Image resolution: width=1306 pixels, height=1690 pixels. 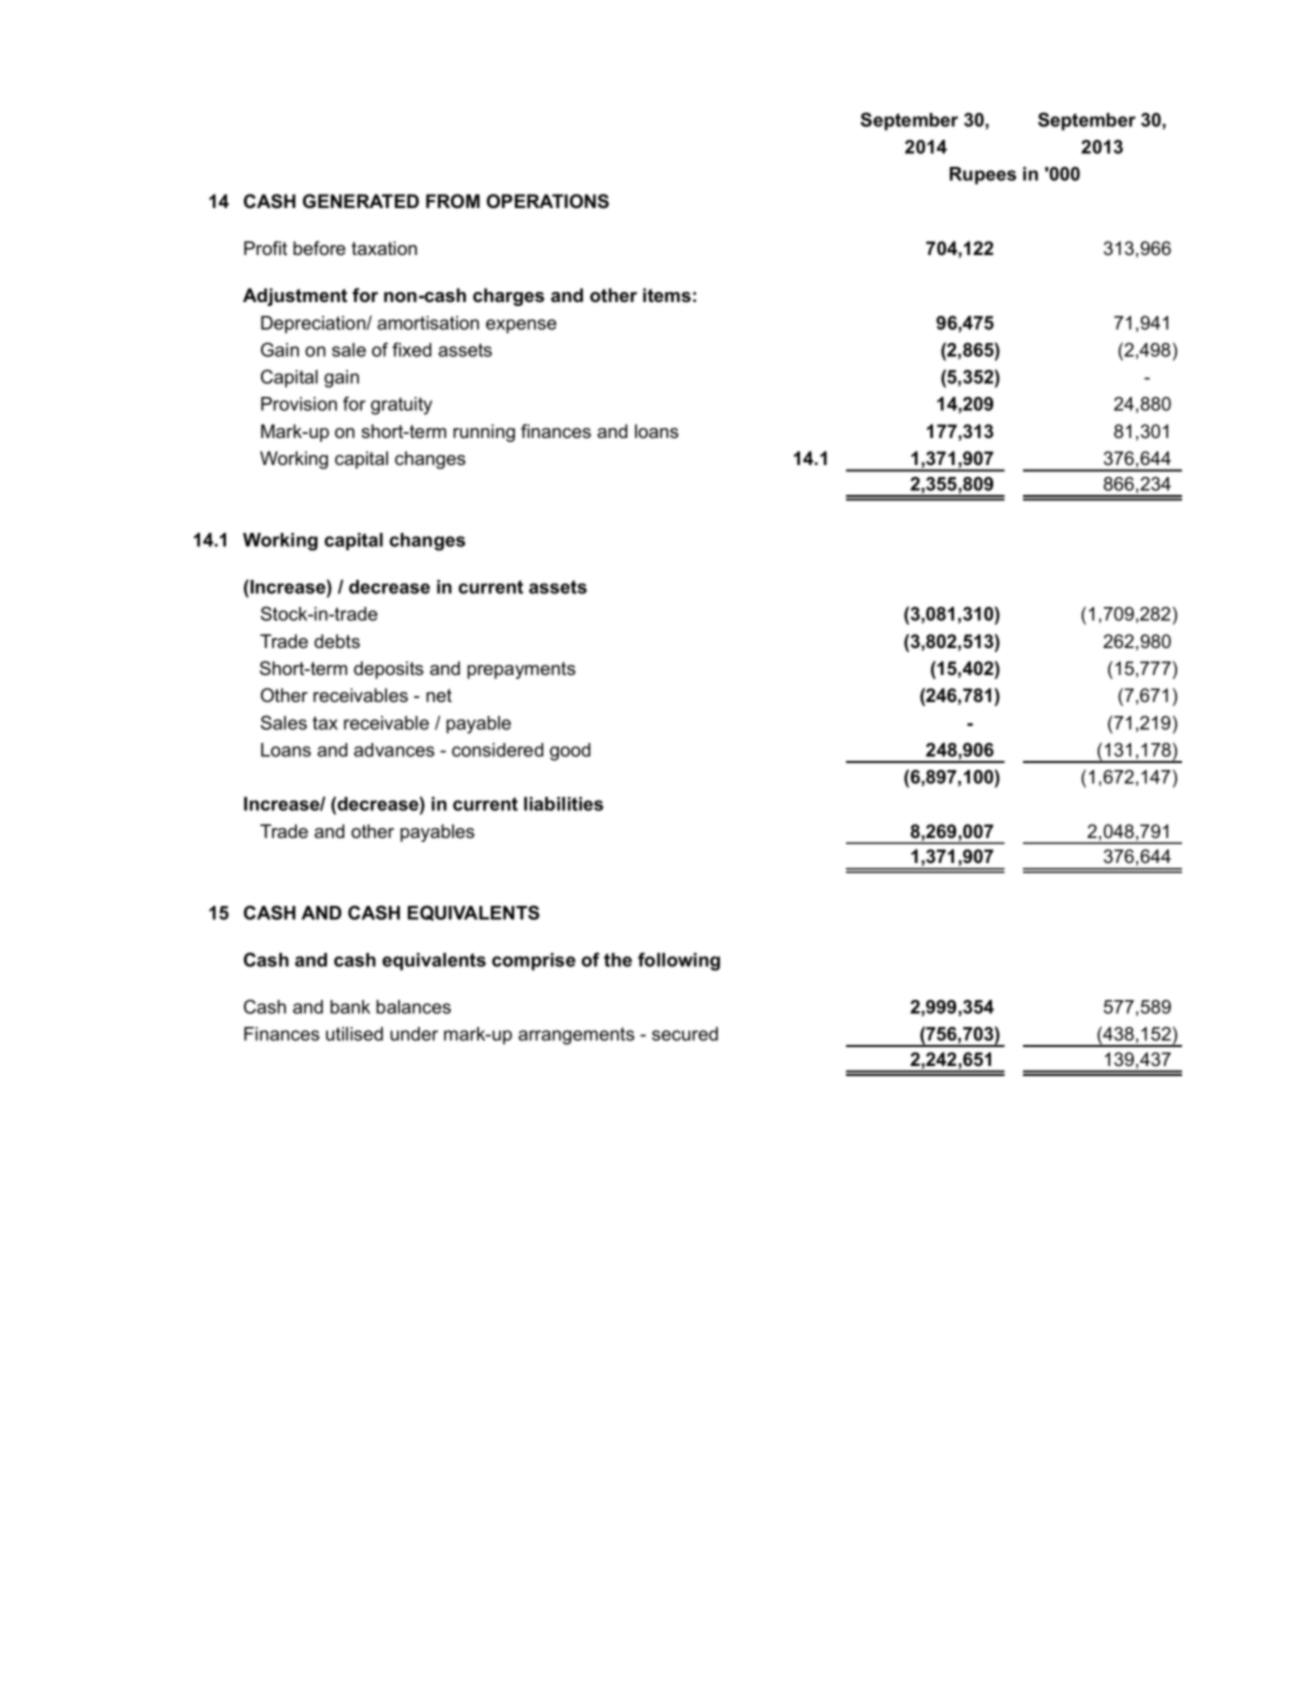 I want to click on GENERATED, so click(x=361, y=201).
